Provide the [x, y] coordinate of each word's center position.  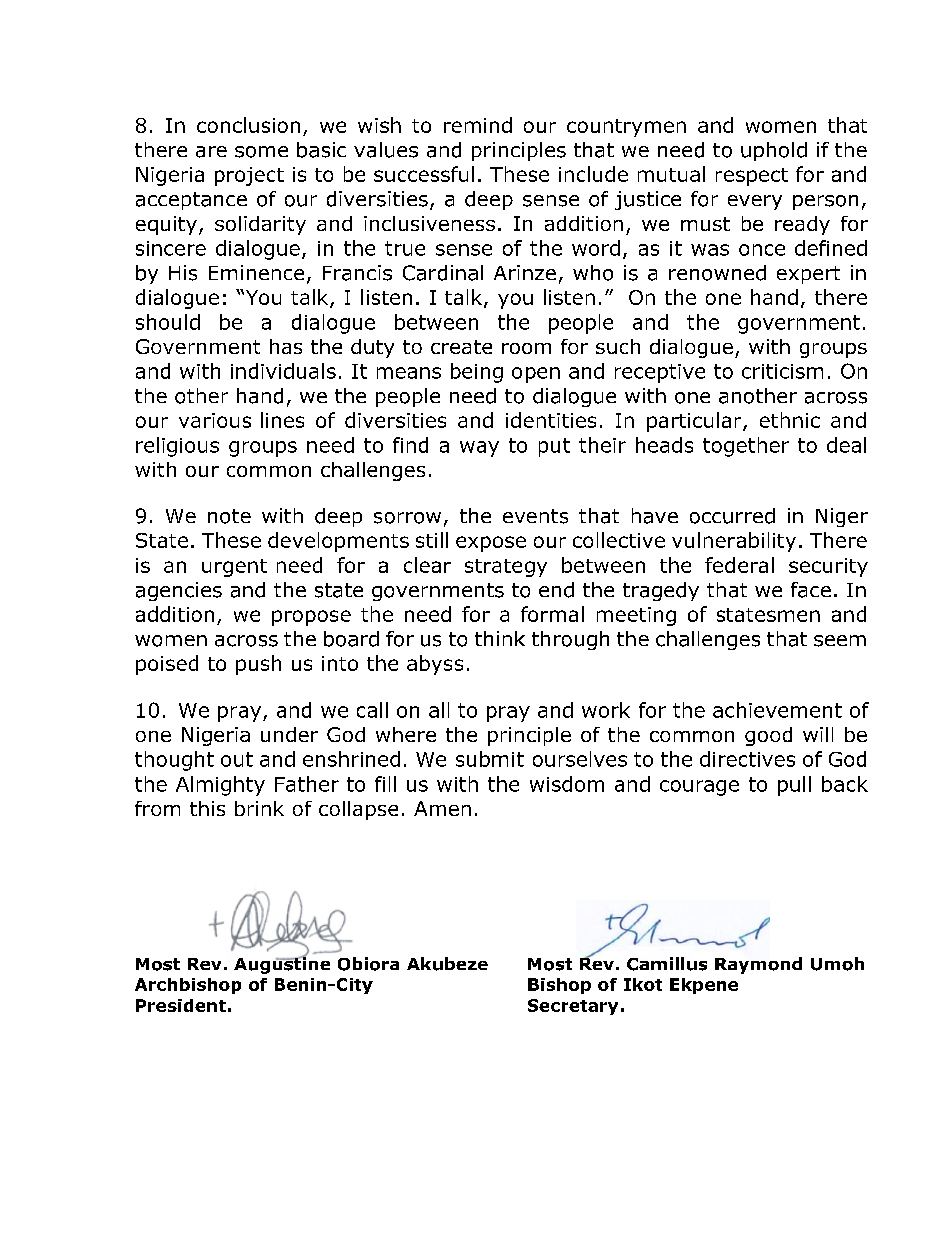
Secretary [573, 1007]
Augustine [282, 964]
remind [478, 125]
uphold [774, 151]
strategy [506, 568]
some [261, 152]
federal [739, 565]
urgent [234, 568]
